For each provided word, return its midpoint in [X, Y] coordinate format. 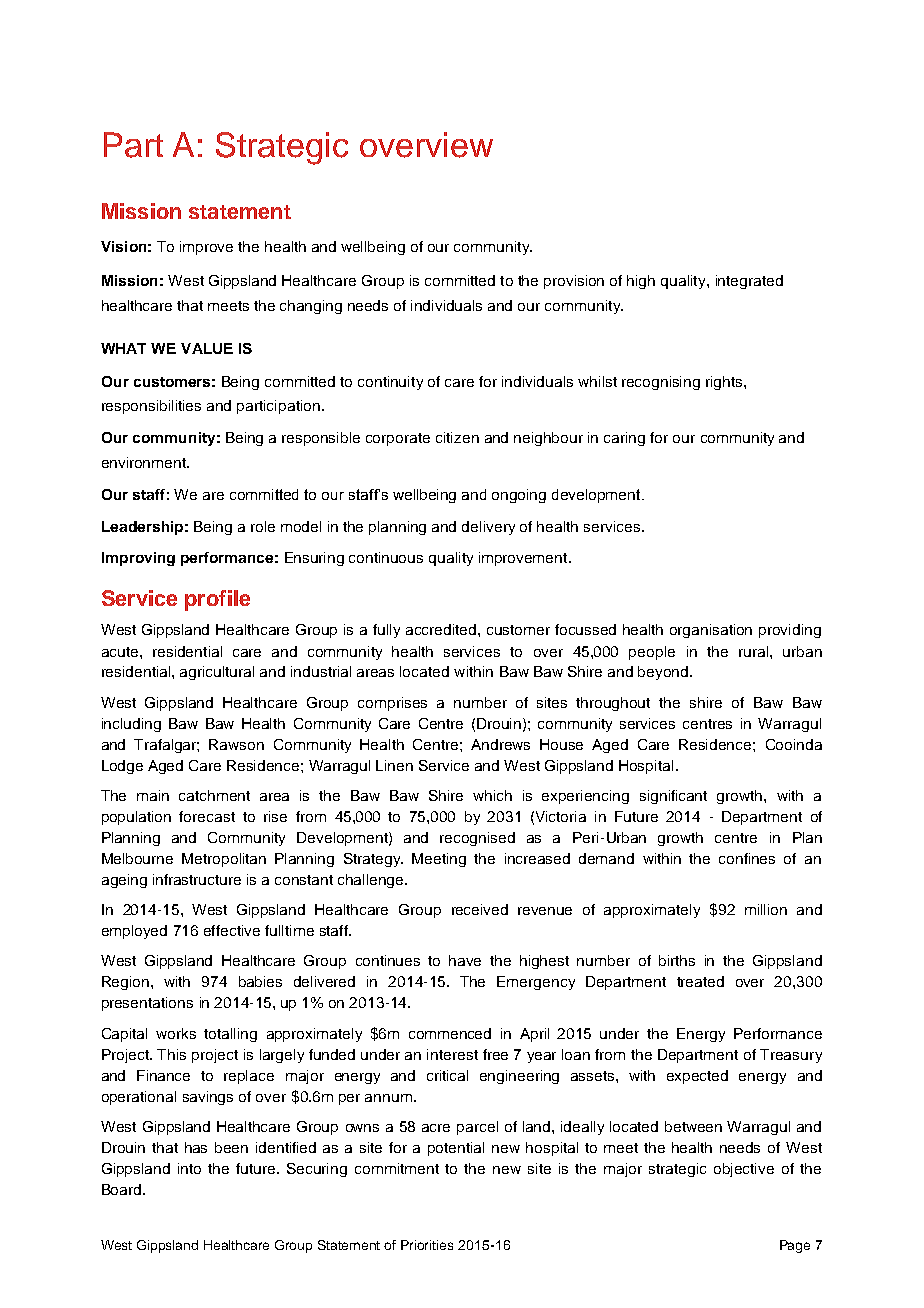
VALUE [207, 348]
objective [744, 1170]
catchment [214, 795]
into [189, 1168]
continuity [390, 383]
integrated [749, 282]
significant [673, 797]
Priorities [427, 1245]
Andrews [500, 744]
